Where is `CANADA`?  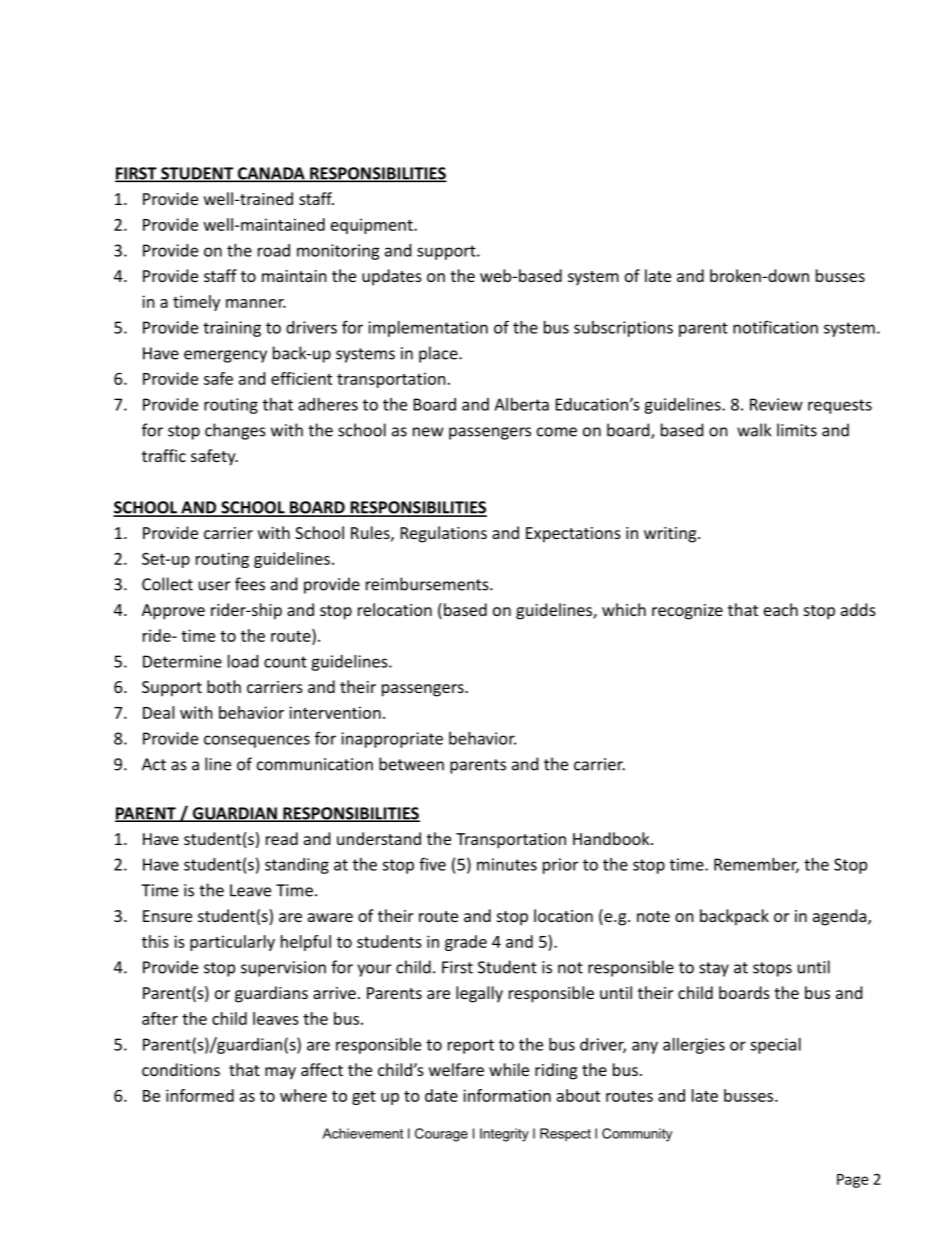
CANADA is located at coordinates (271, 174).
